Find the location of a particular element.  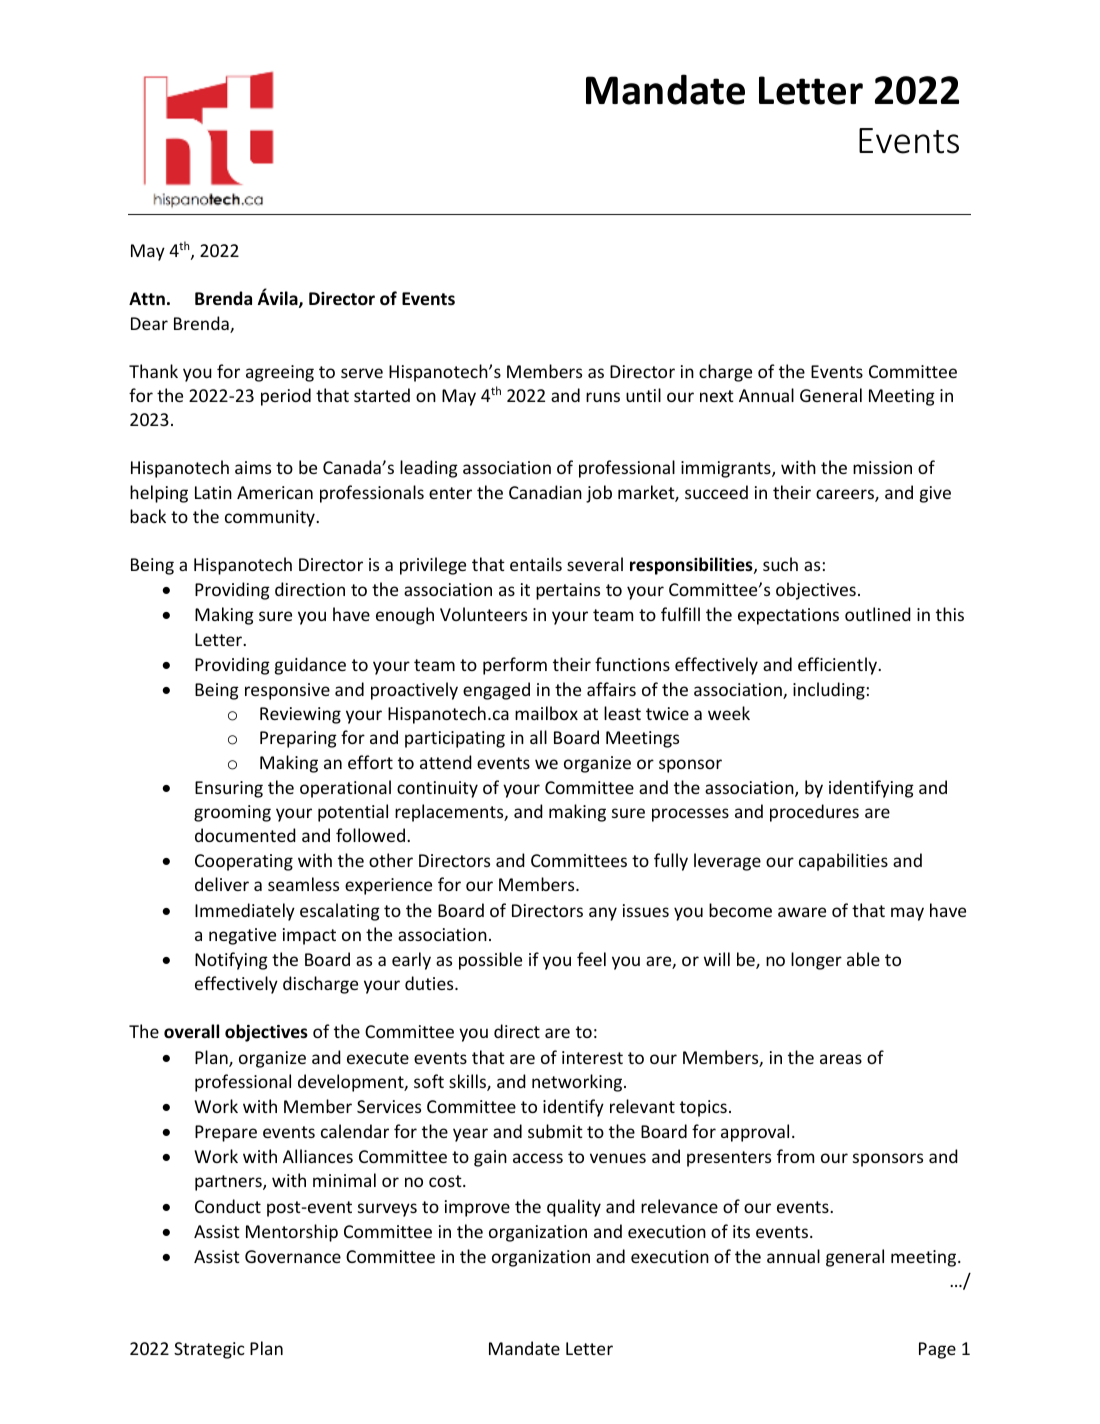

entails is located at coordinates (536, 564).
